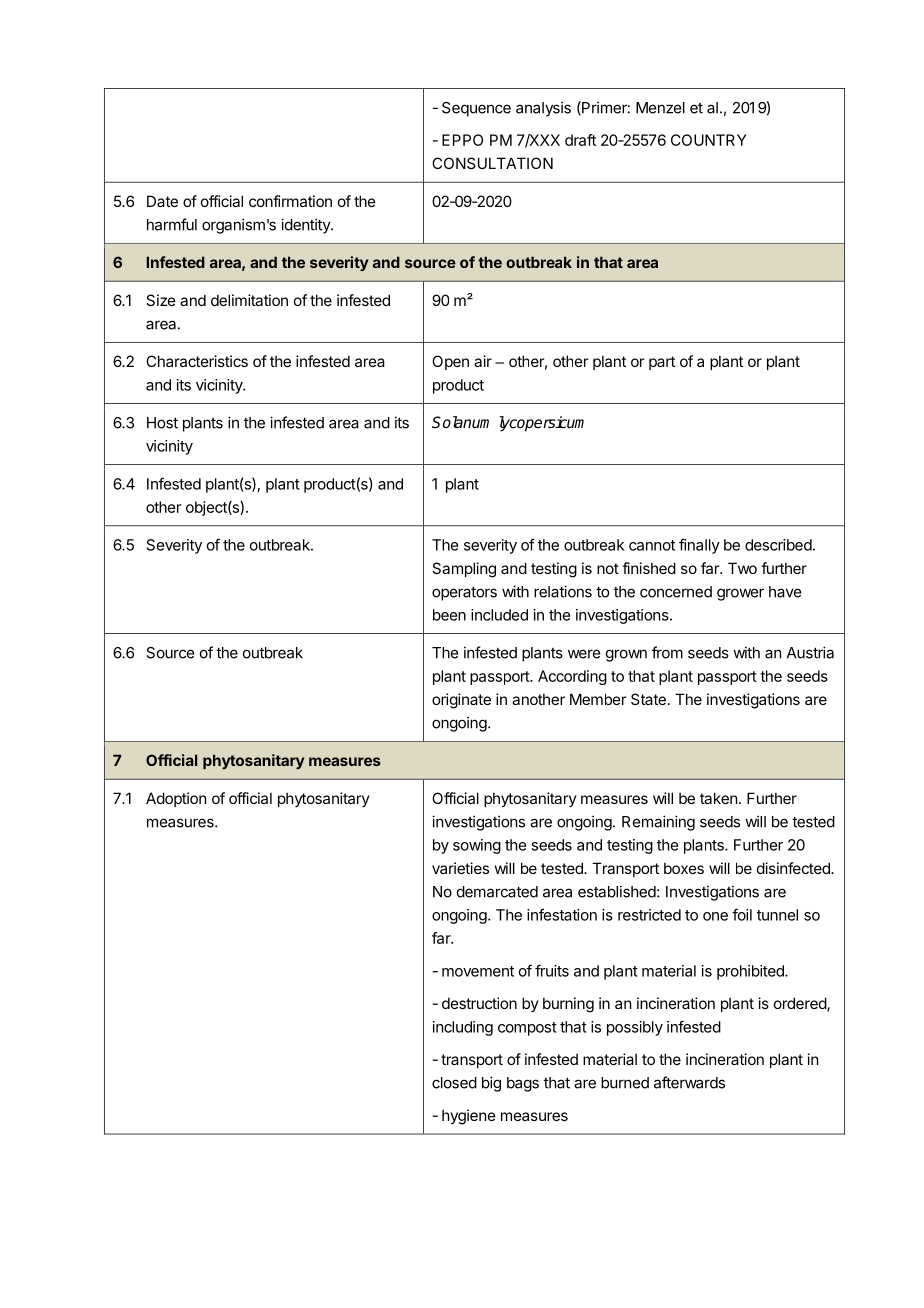  Describe the element at coordinates (449, 615) in the screenshot. I see `been` at that location.
